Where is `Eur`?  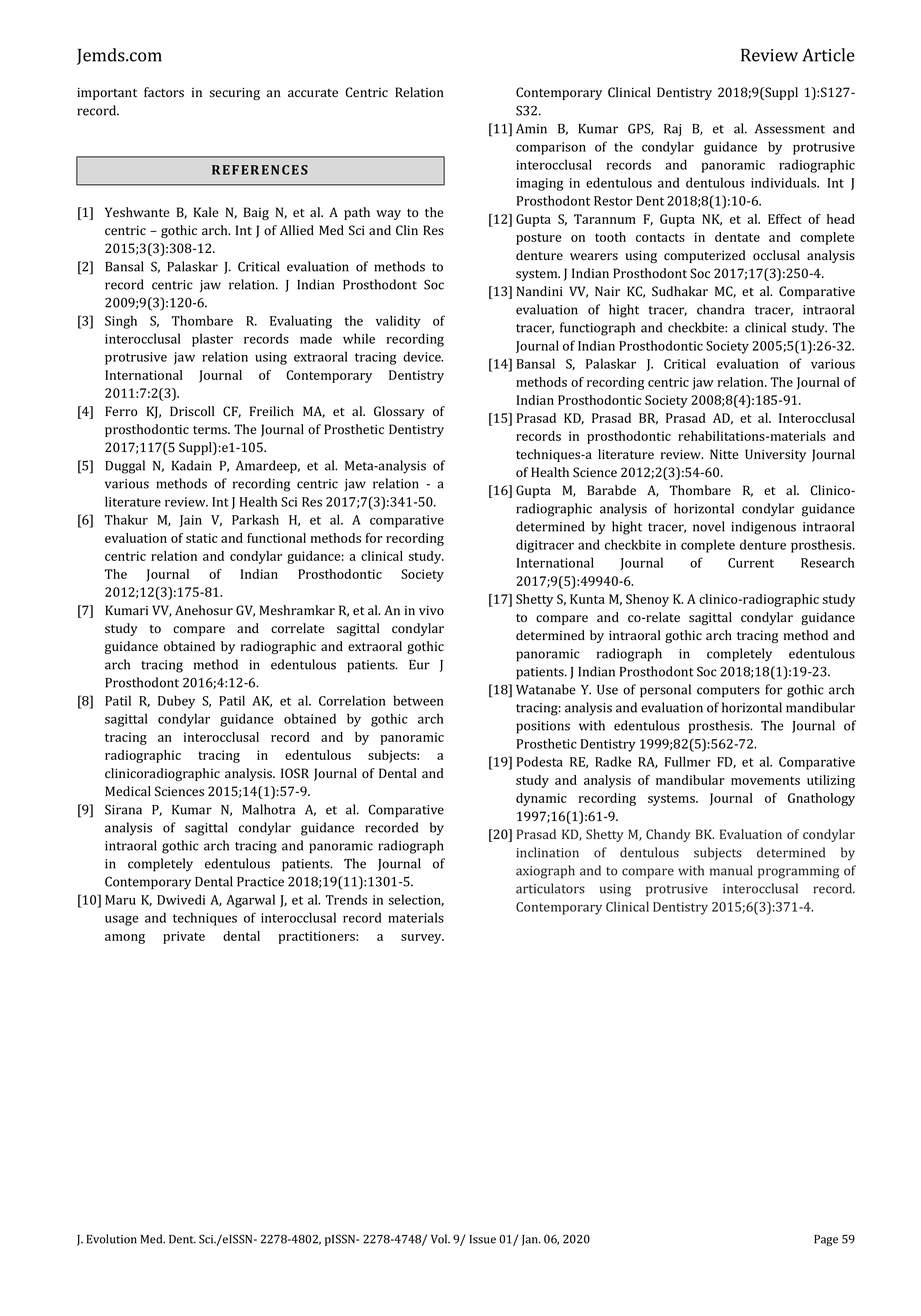 Eur is located at coordinates (419, 665).
